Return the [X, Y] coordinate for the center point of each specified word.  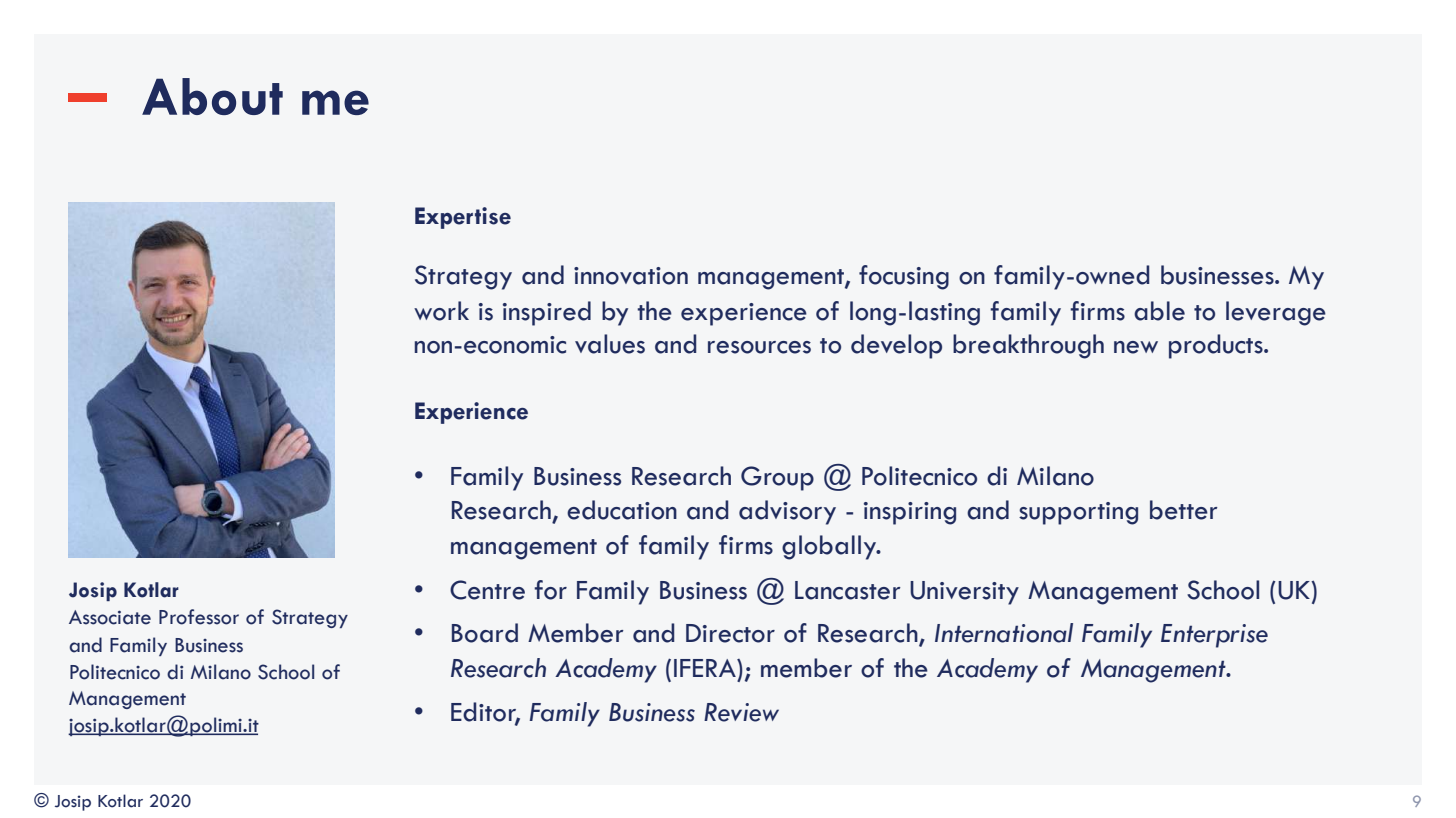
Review [741, 712]
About [212, 96]
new [1136, 347]
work [441, 311]
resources [759, 347]
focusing [904, 277]
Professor [199, 617]
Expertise [463, 218]
